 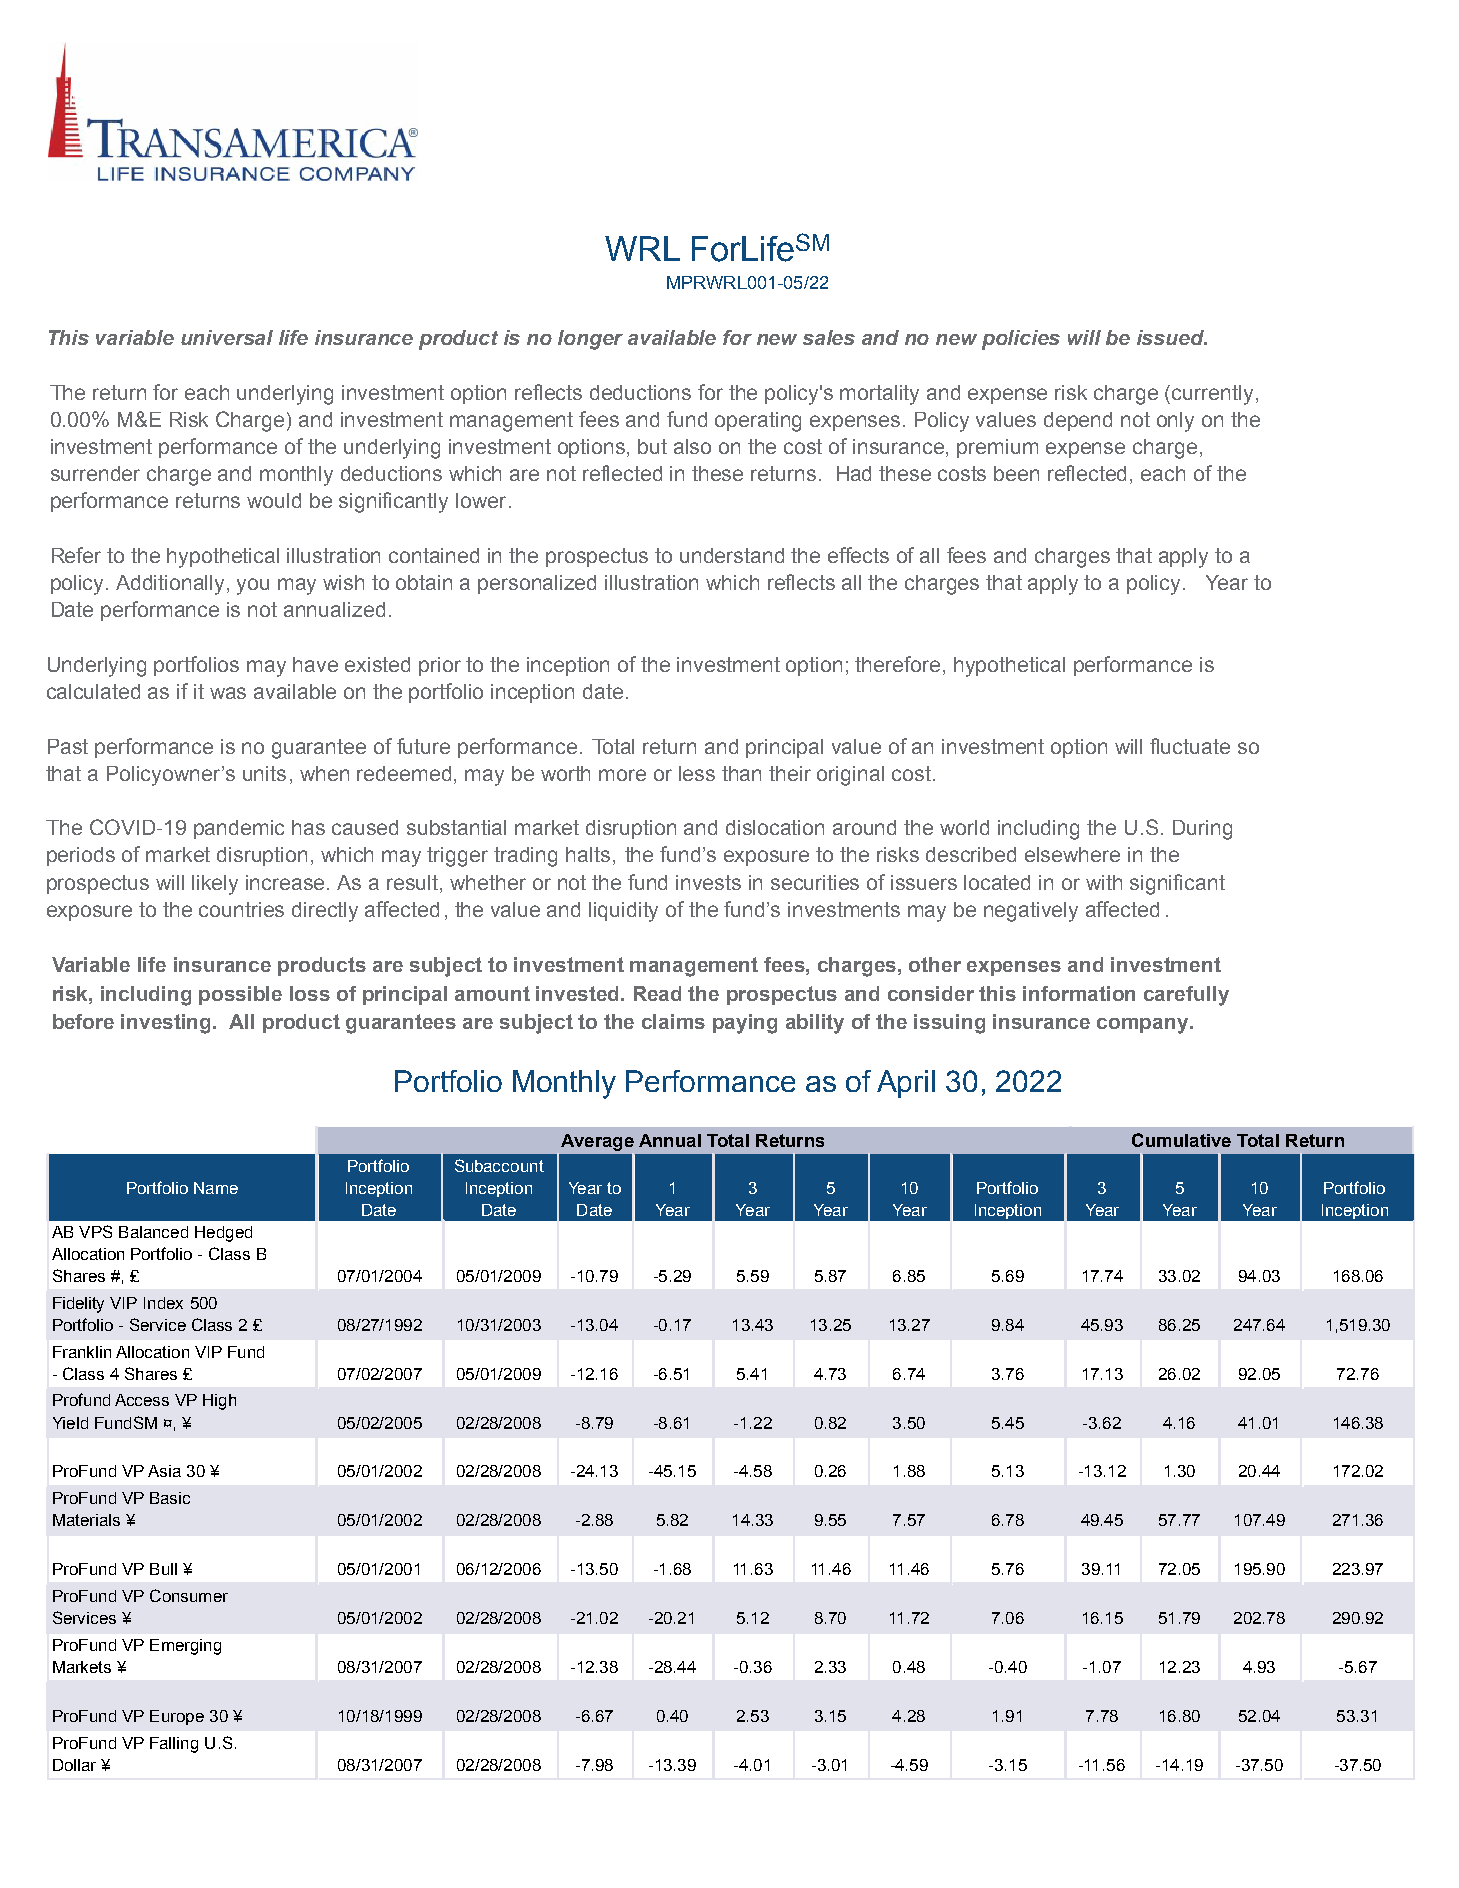 What do you see at coordinates (228, 693) in the document?
I see `was` at bounding box center [228, 693].
